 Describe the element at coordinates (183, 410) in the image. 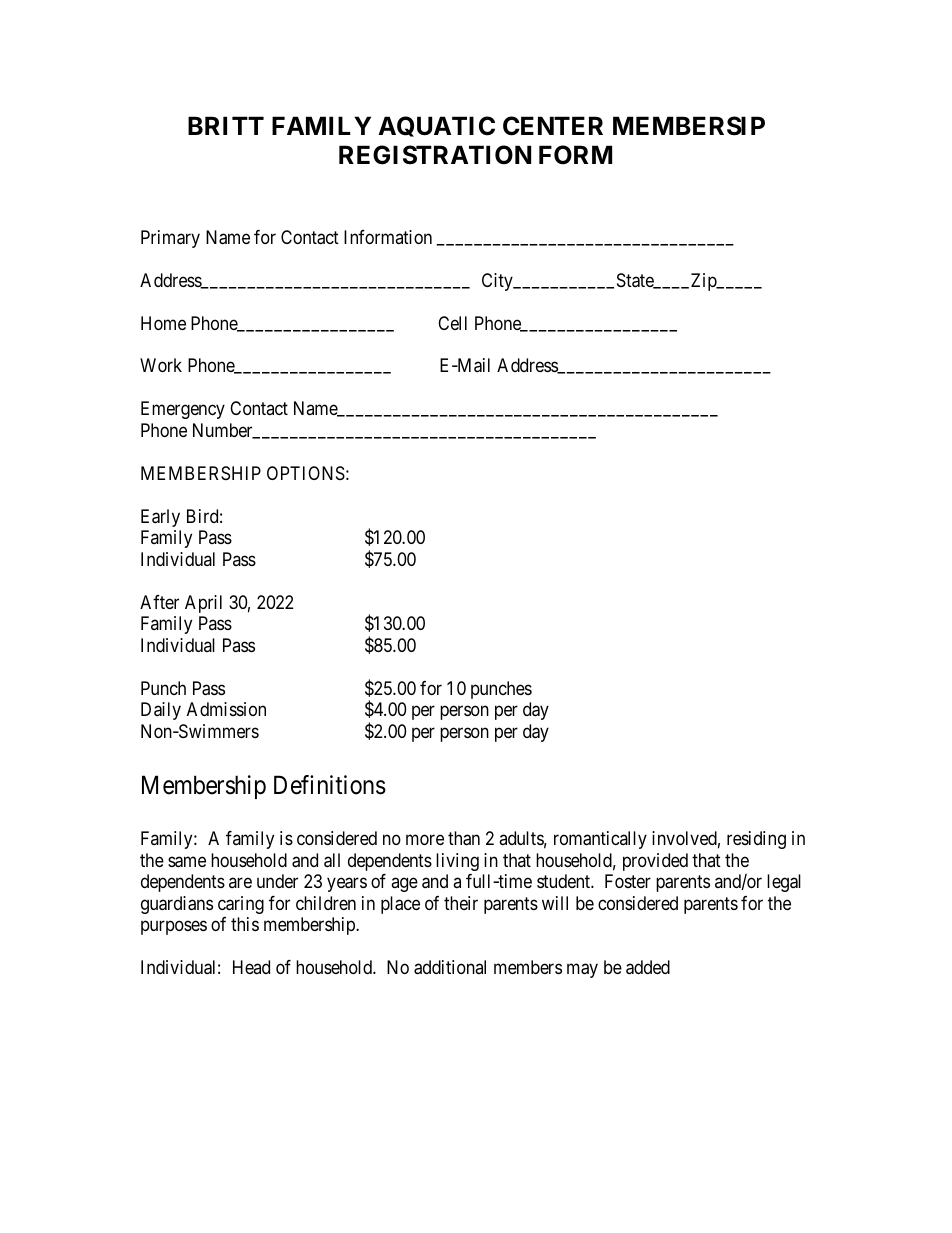

I see `Emergency` at that location.
